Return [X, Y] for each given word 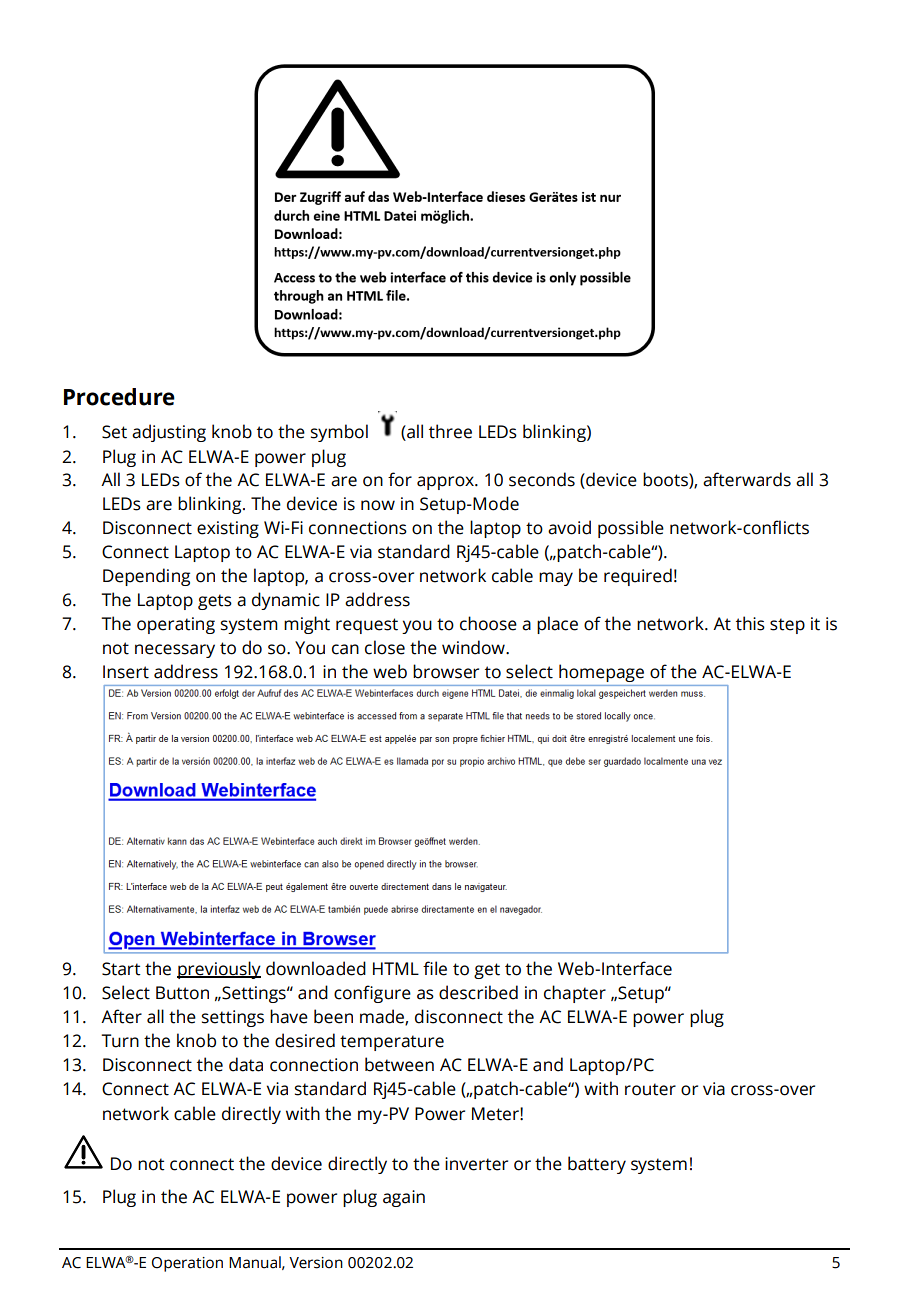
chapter [575, 994]
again [404, 1198]
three [450, 431]
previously [219, 970]
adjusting [169, 433]
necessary [175, 651]
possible [631, 529]
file [435, 968]
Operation [187, 1264]
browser [446, 671]
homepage [601, 673]
